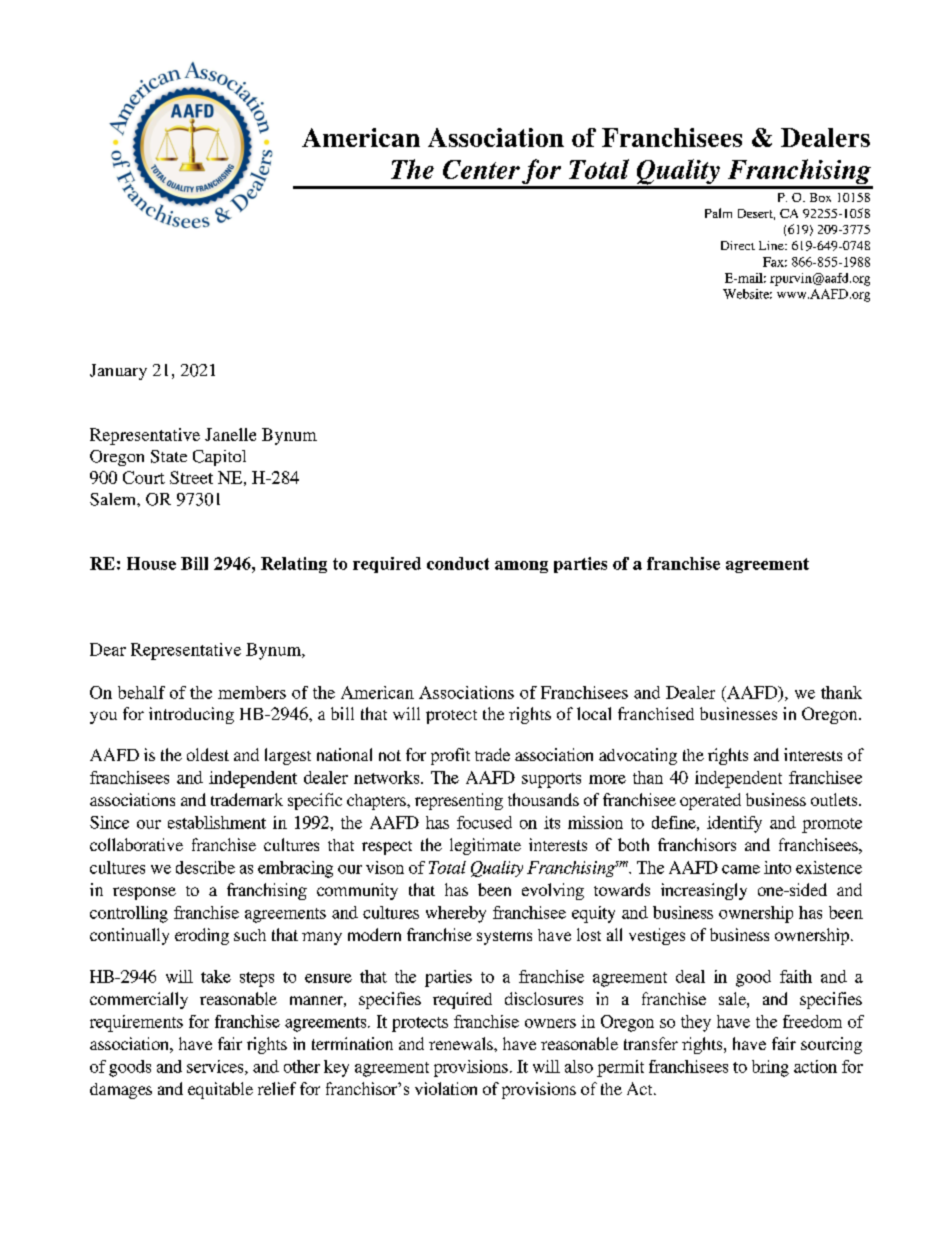 Image resolution: width=952 pixels, height=1233 pixels. What do you see at coordinates (108, 649) in the screenshot?
I see `Dear` at bounding box center [108, 649].
